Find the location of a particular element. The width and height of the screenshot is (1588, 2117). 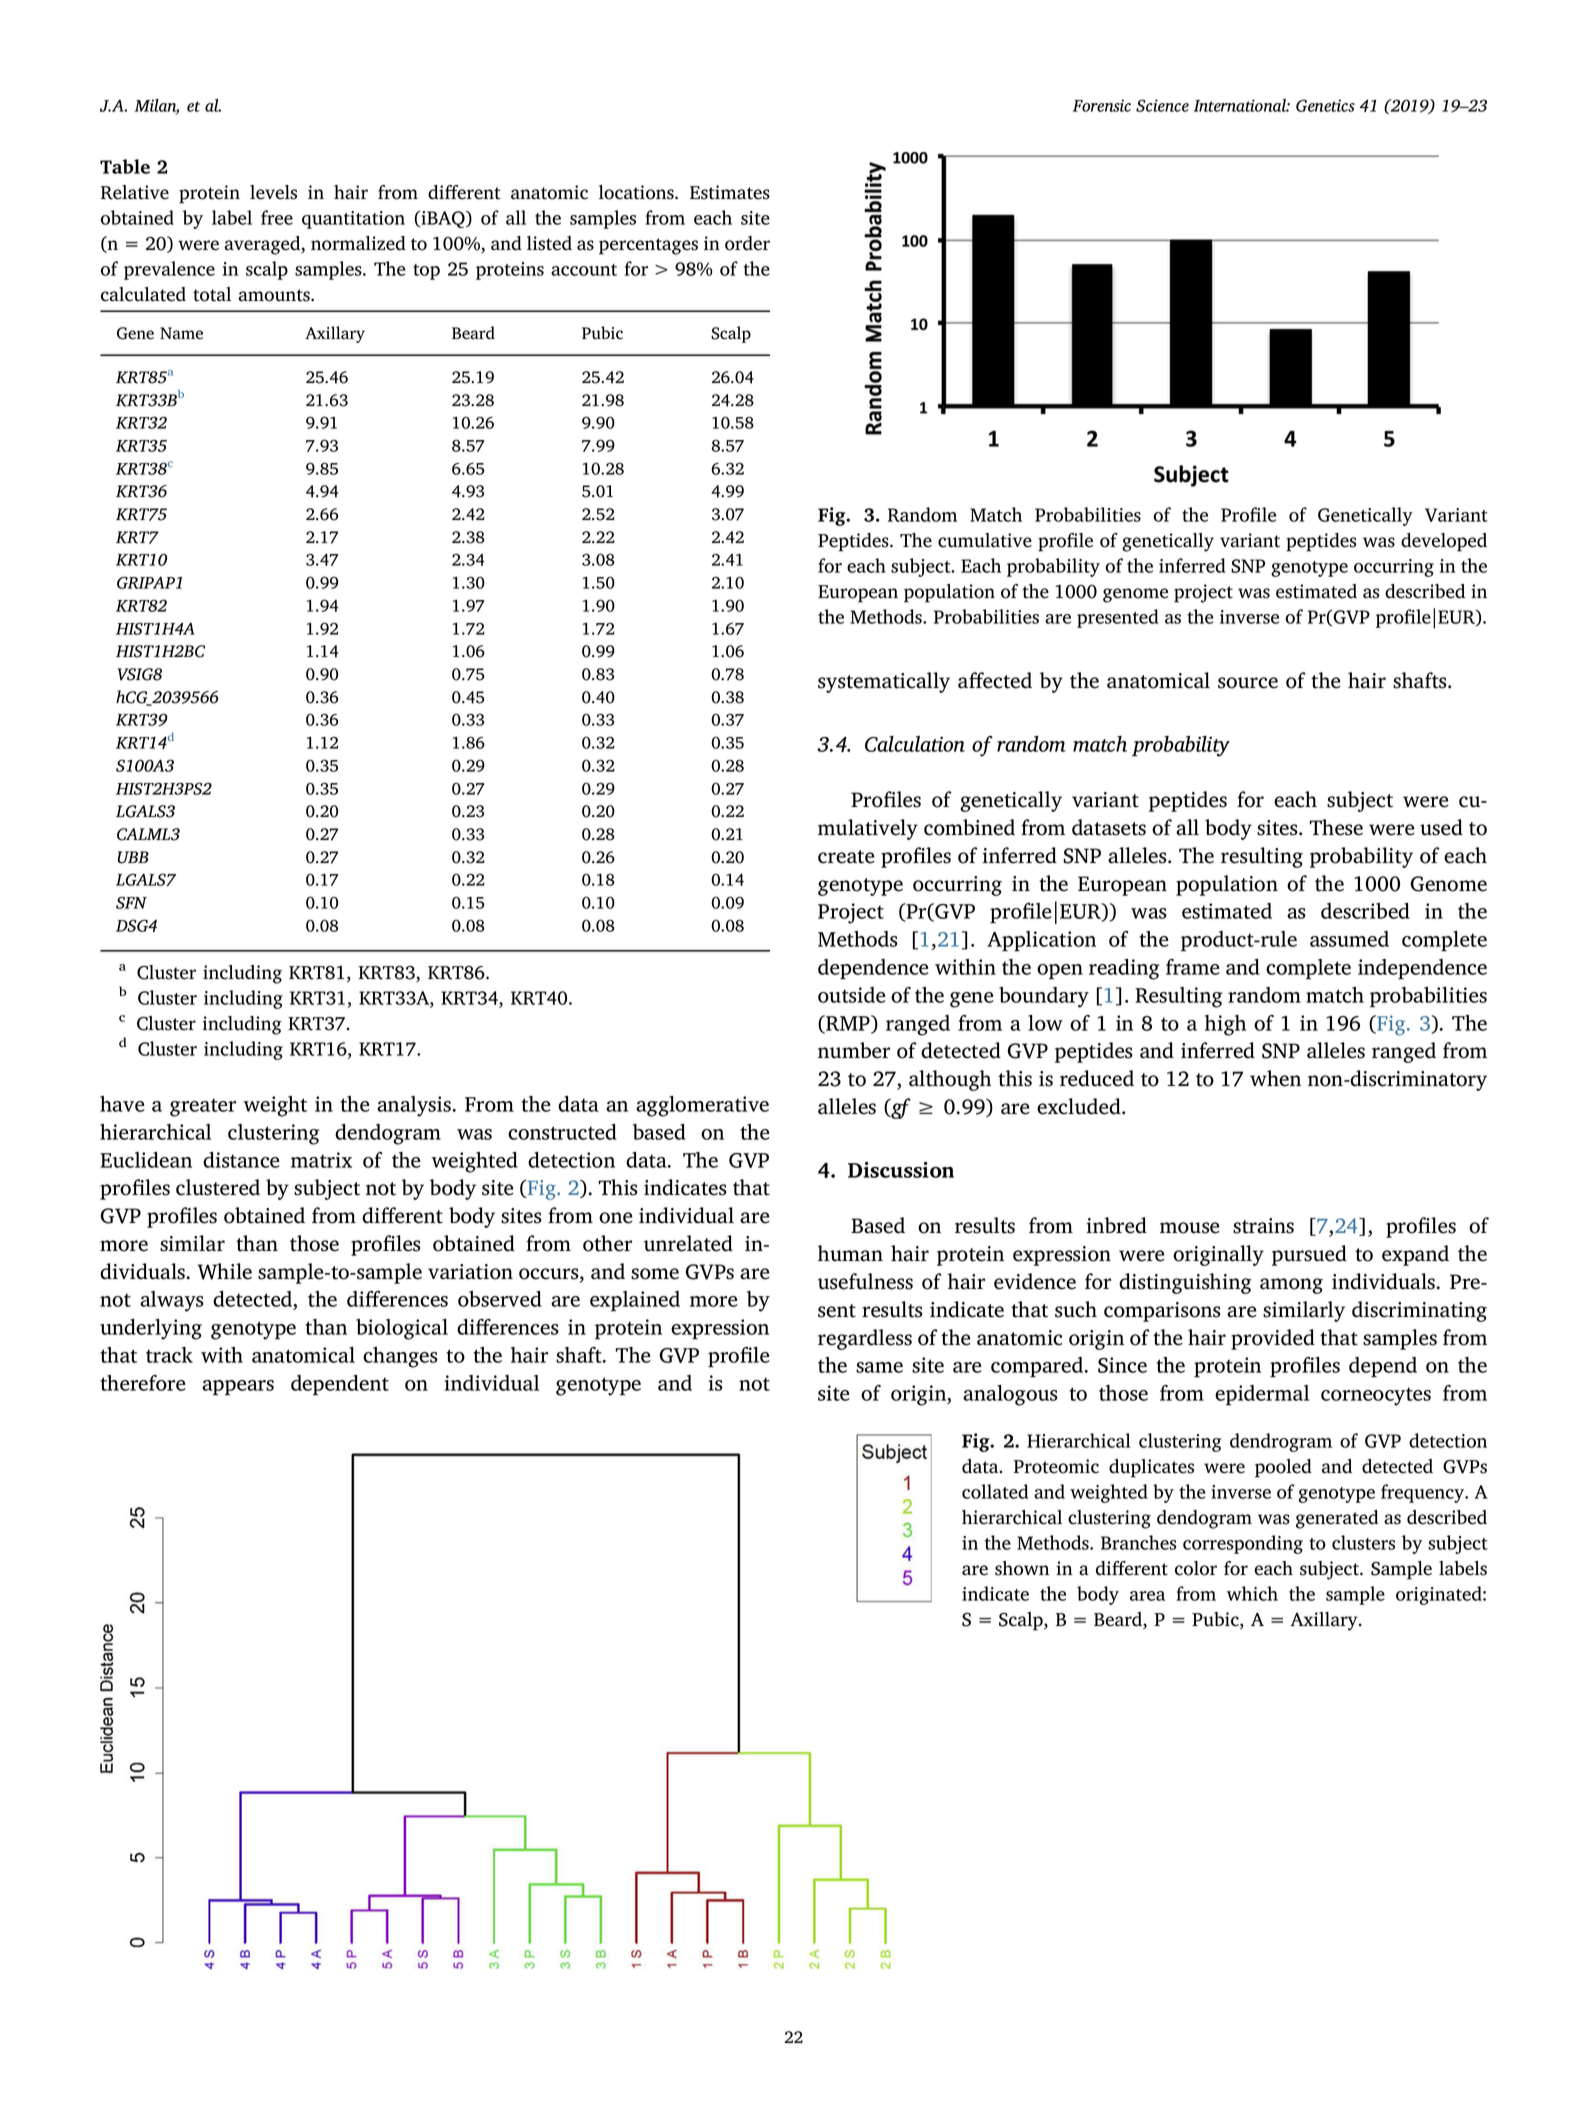

when is located at coordinates (1275, 1078).
